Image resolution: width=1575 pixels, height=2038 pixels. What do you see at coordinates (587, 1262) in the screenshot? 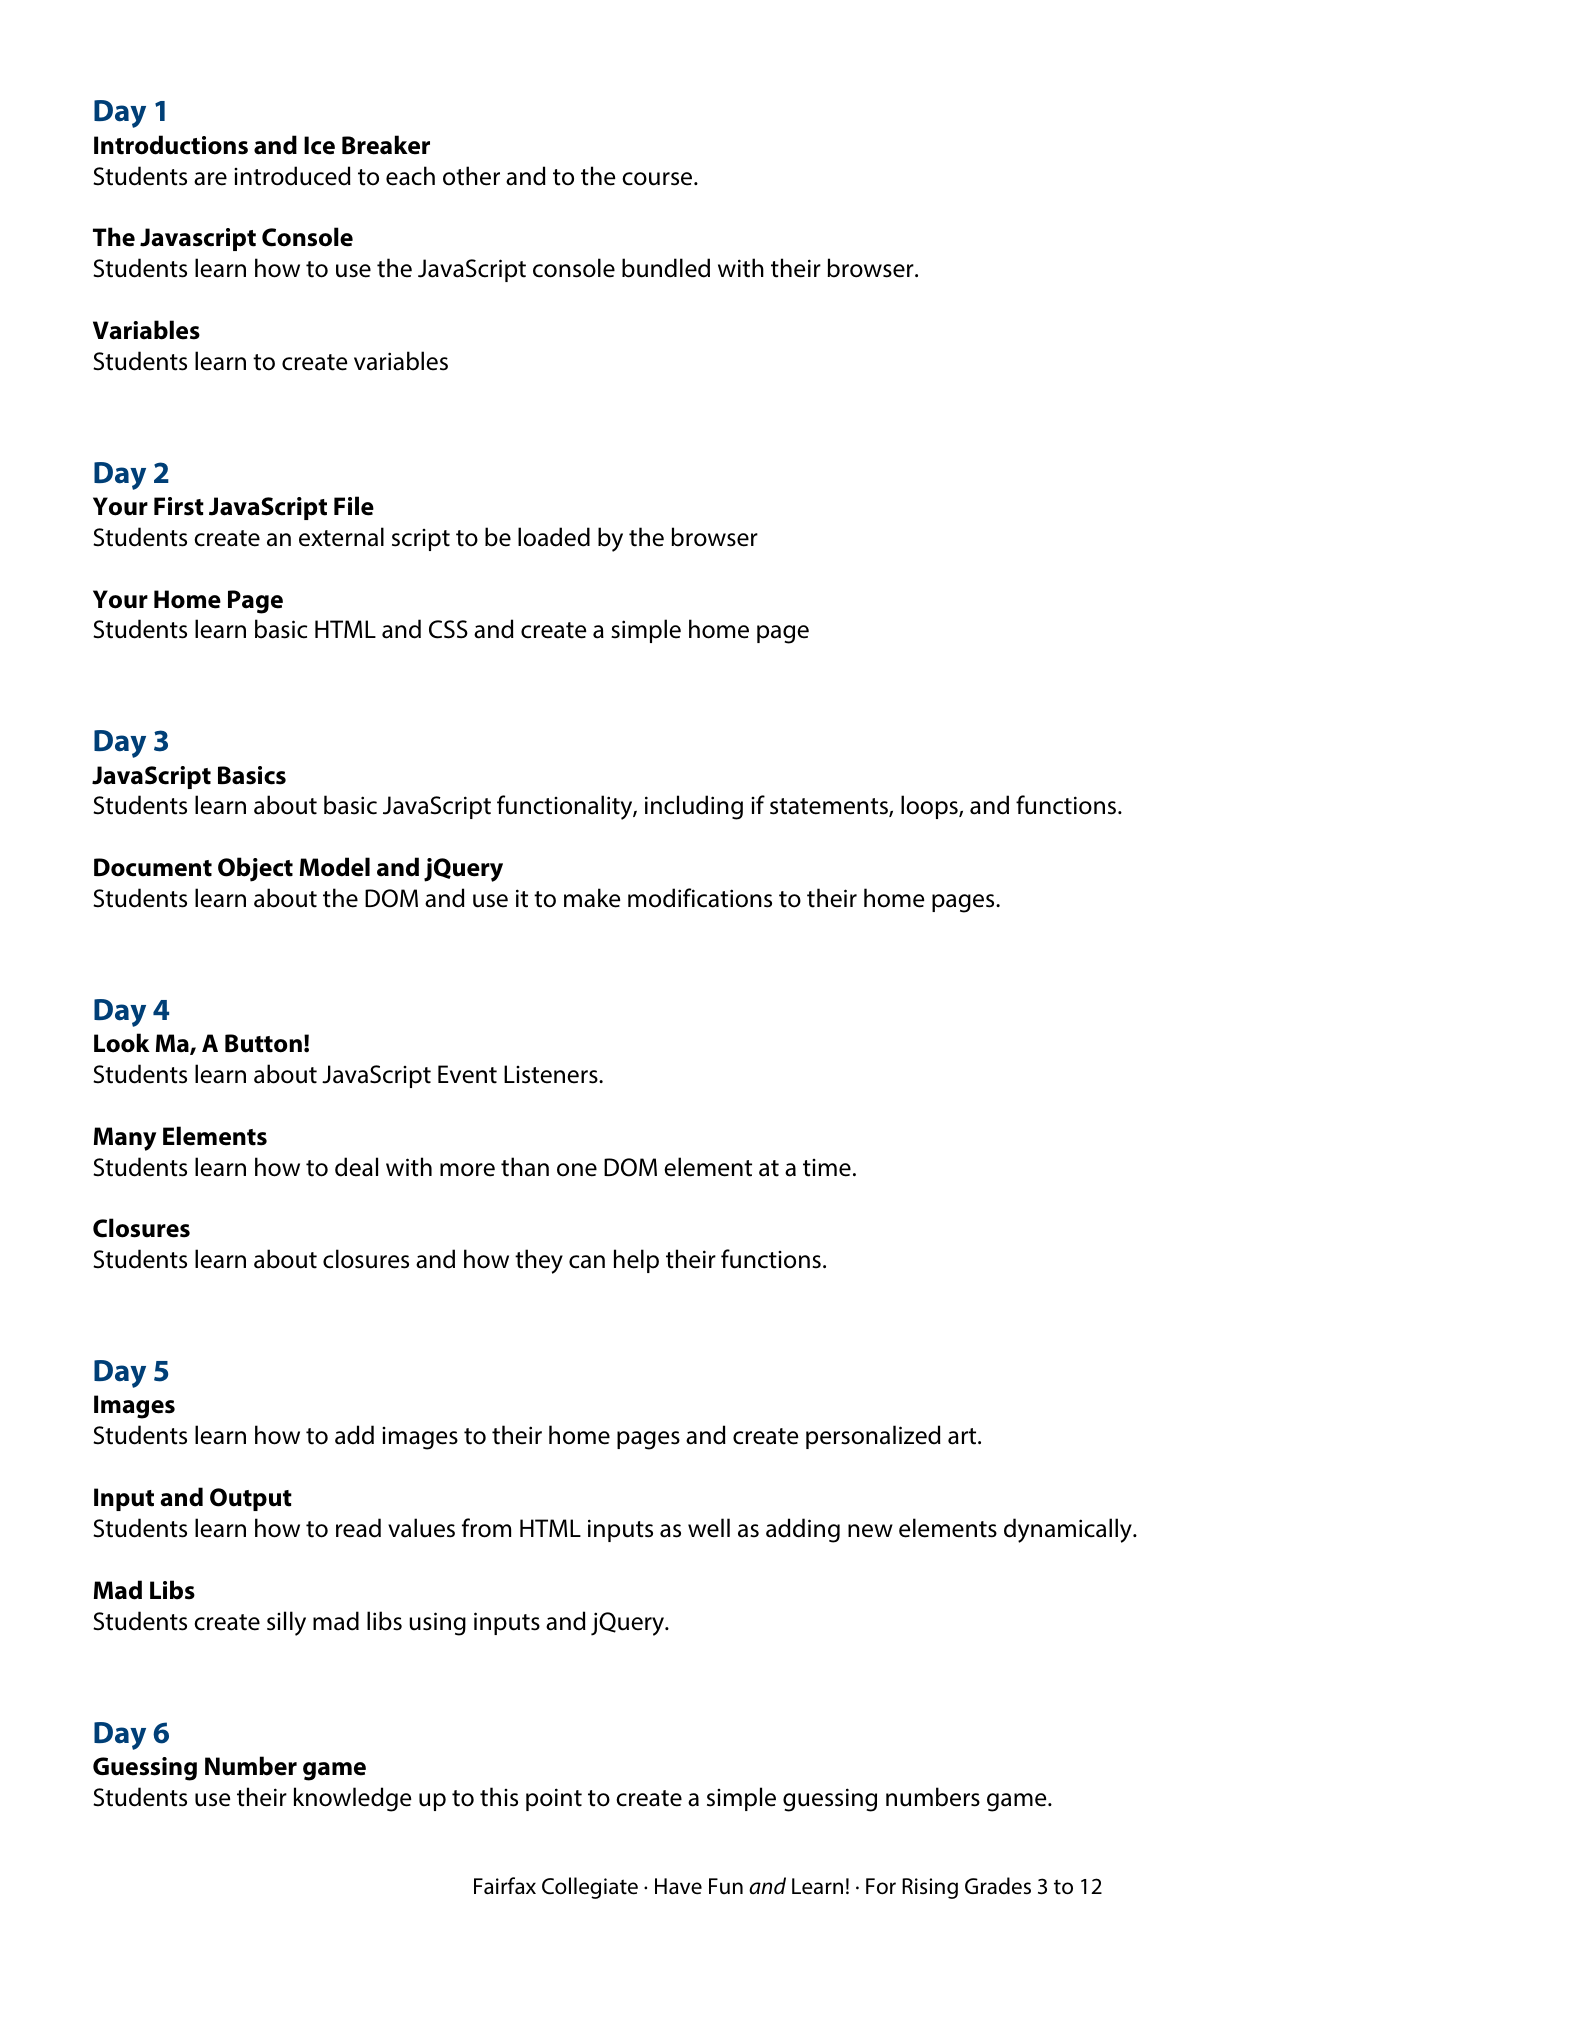
I see `can` at bounding box center [587, 1262].
